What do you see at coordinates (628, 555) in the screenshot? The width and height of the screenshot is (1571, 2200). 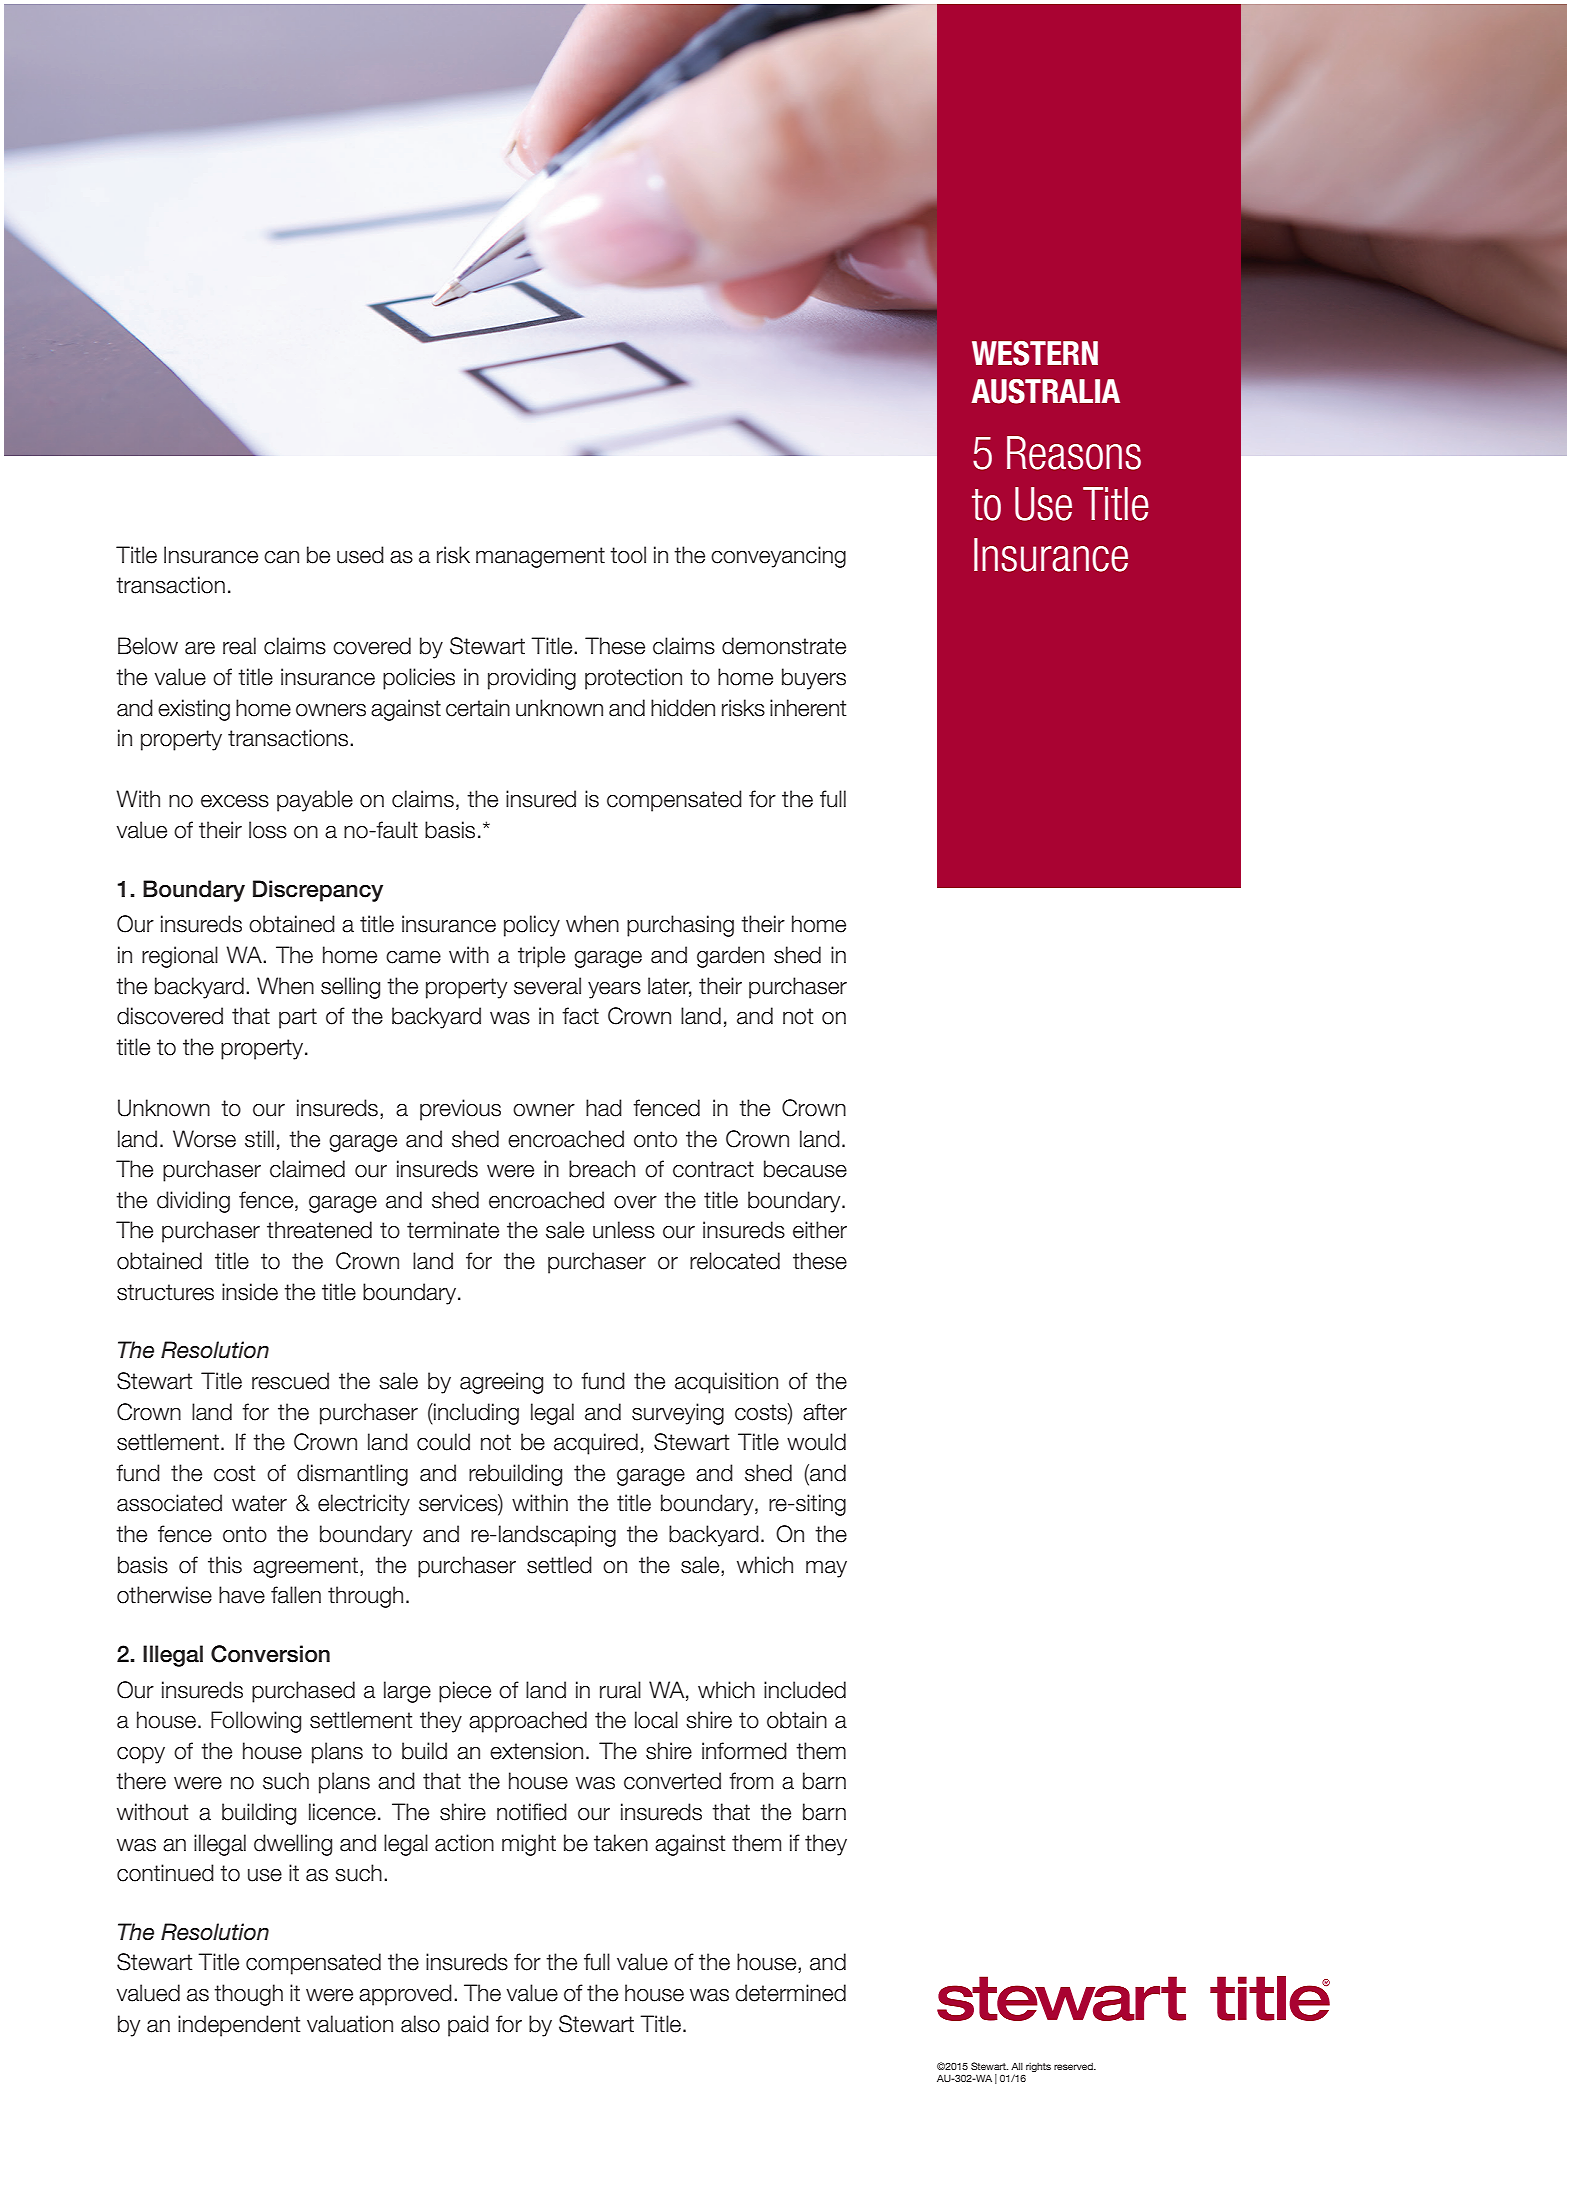 I see `tool` at bounding box center [628, 555].
